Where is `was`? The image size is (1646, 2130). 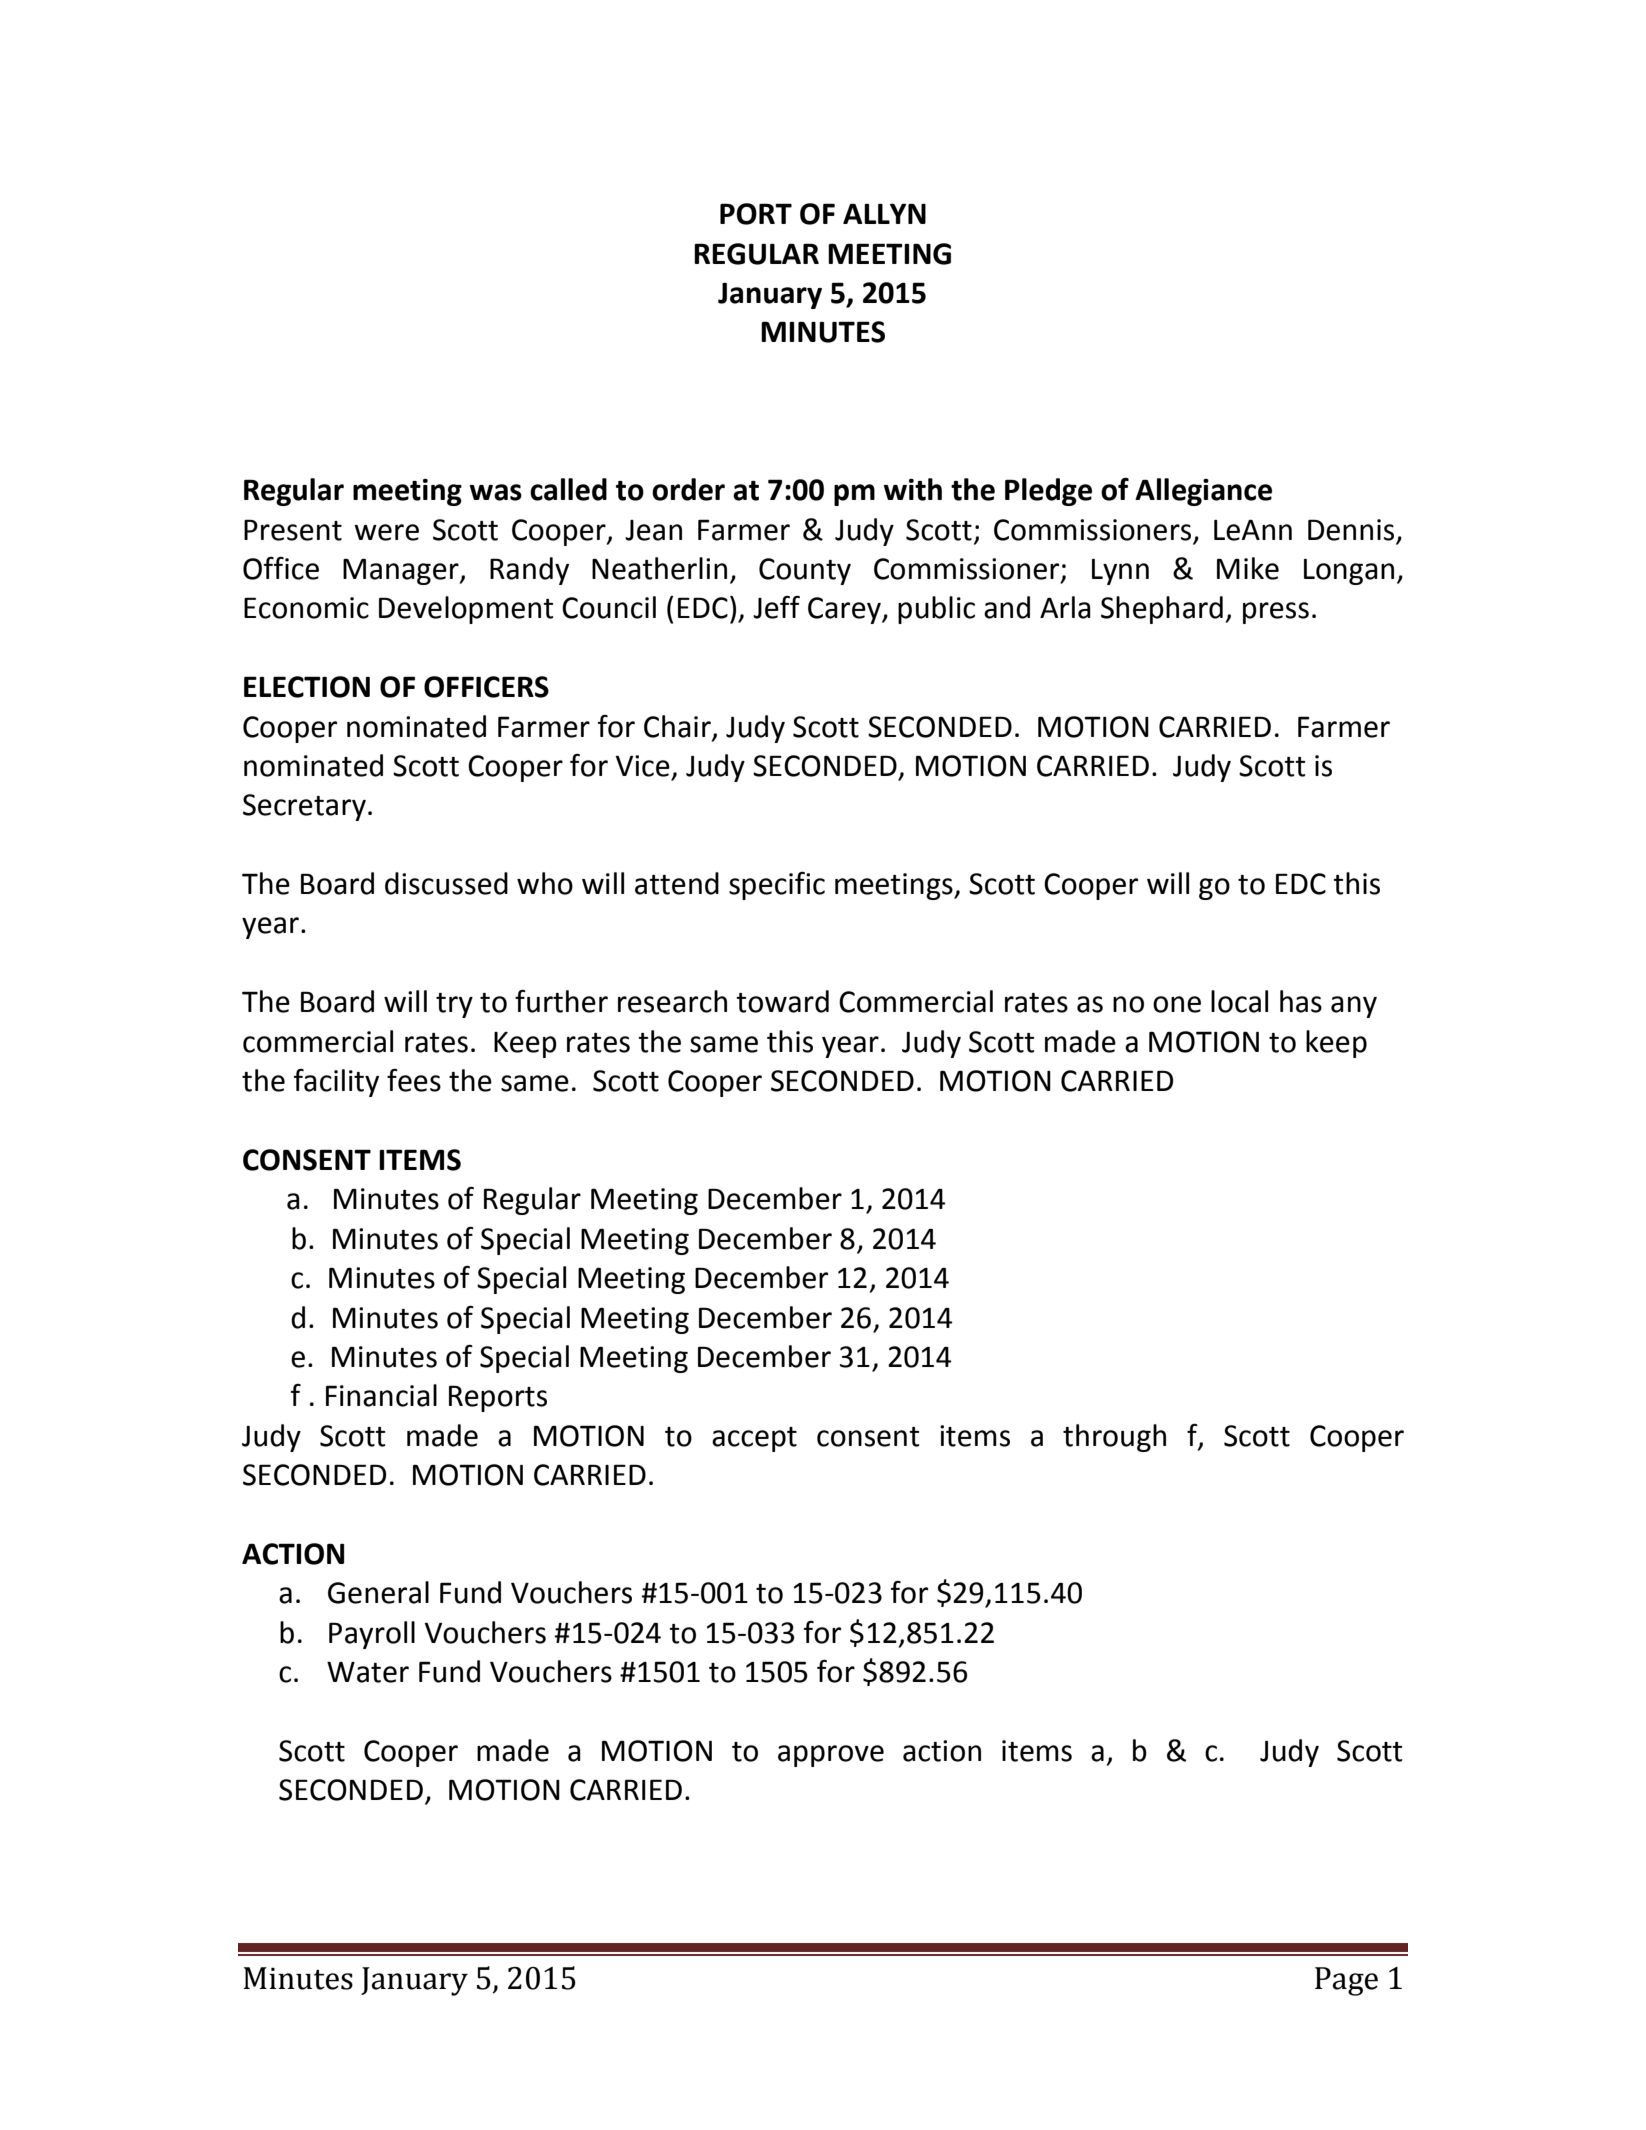
was is located at coordinates (496, 492).
